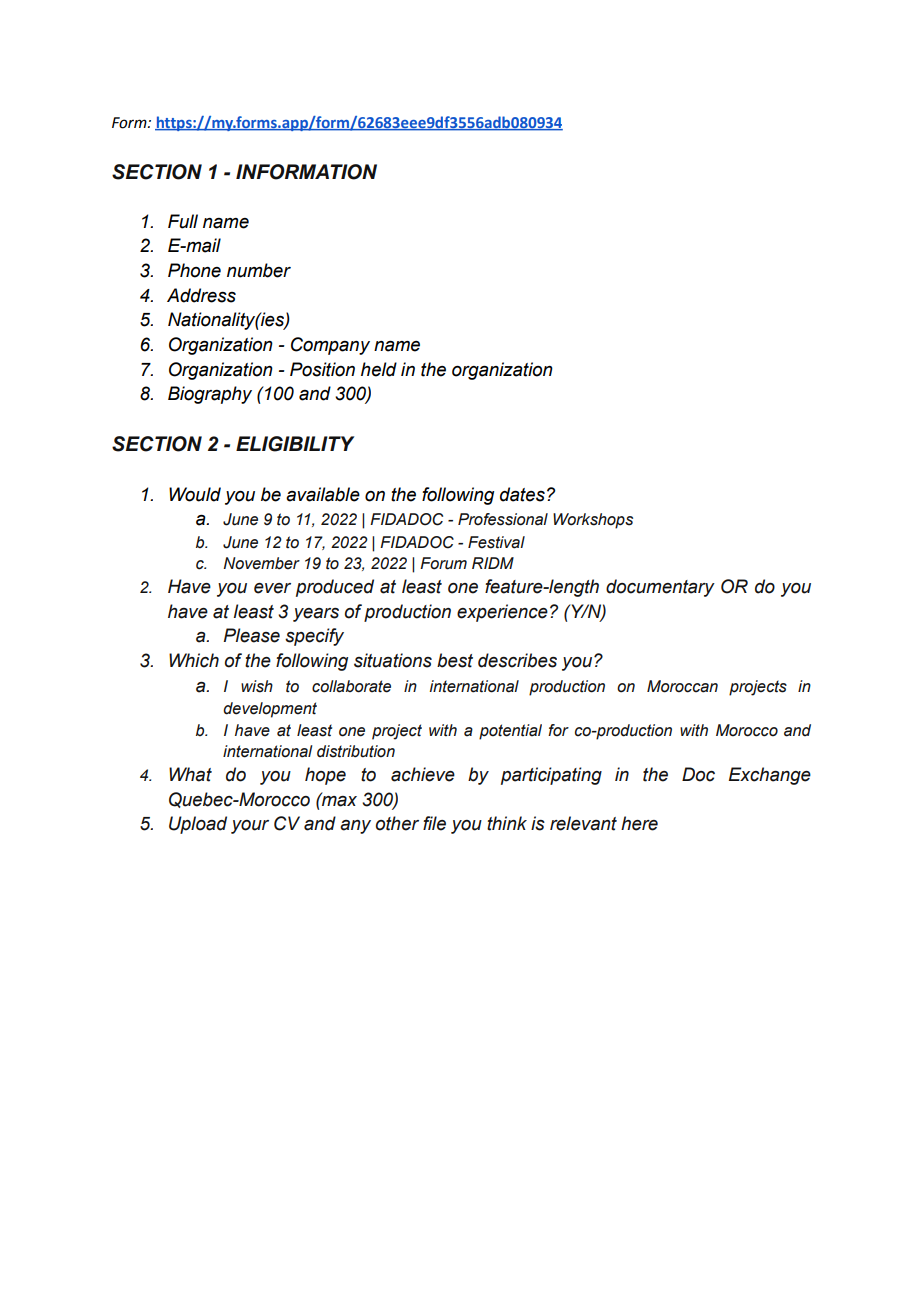 The image size is (924, 1307). Describe the element at coordinates (261, 563) in the document. I see `November` at that location.
